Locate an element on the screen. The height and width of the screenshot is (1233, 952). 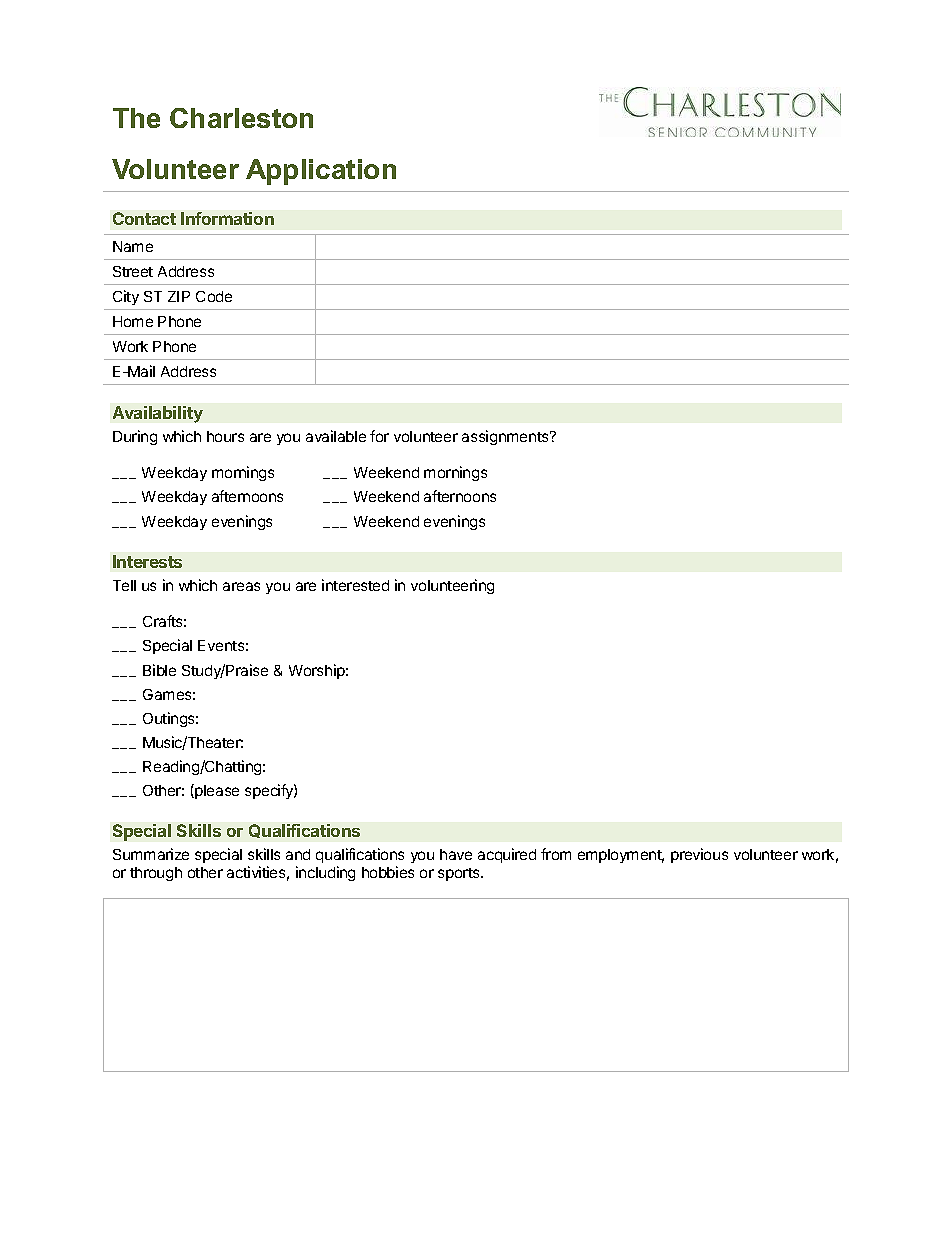
Information is located at coordinates (227, 218).
